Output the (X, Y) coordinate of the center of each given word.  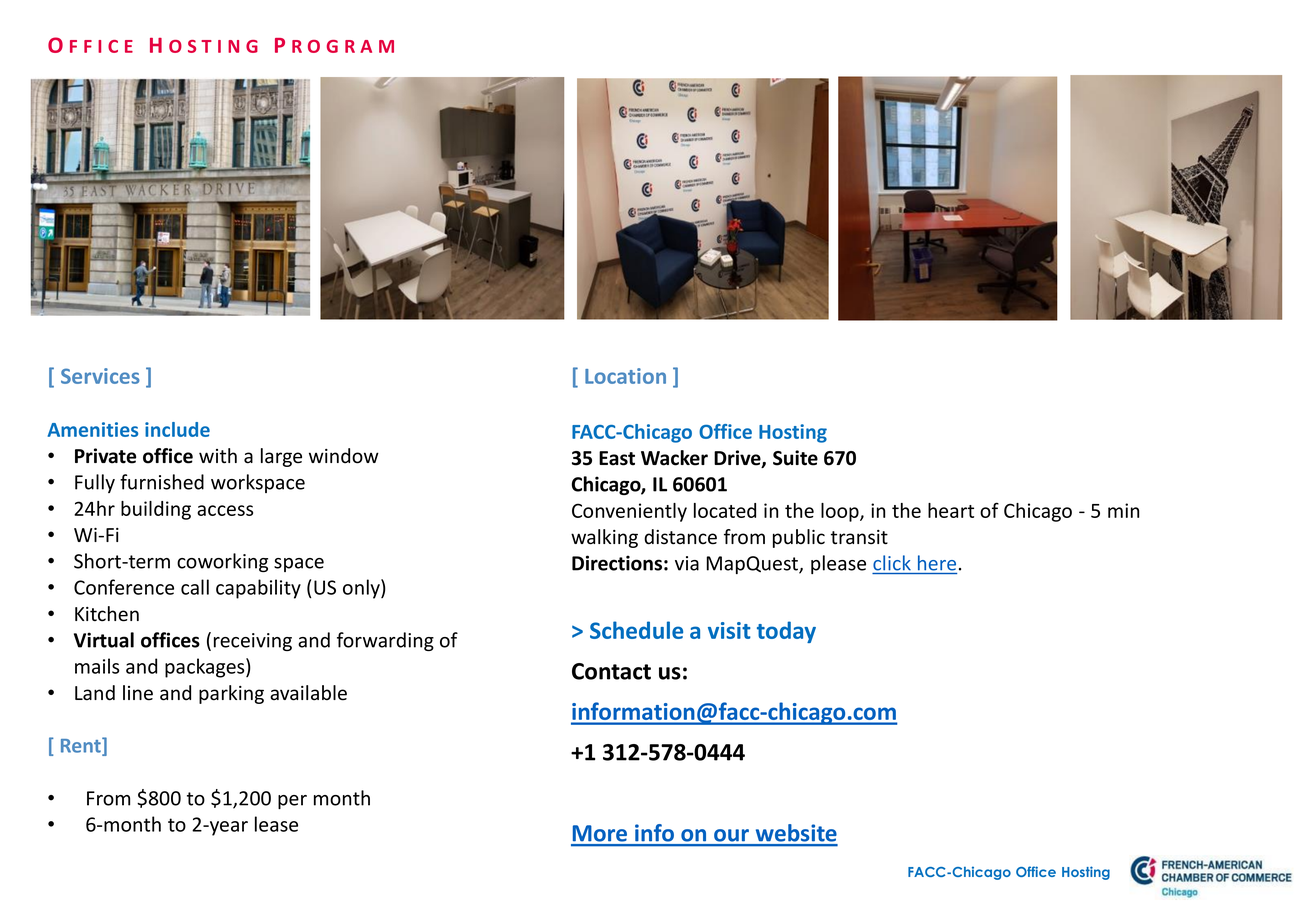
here (937, 563)
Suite (795, 458)
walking (604, 538)
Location (625, 376)
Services (100, 376)
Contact (611, 671)
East (617, 458)
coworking (222, 562)
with (218, 455)
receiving (253, 642)
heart (951, 510)
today (786, 632)
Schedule (636, 630)
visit (729, 630)
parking (231, 694)
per (292, 802)
